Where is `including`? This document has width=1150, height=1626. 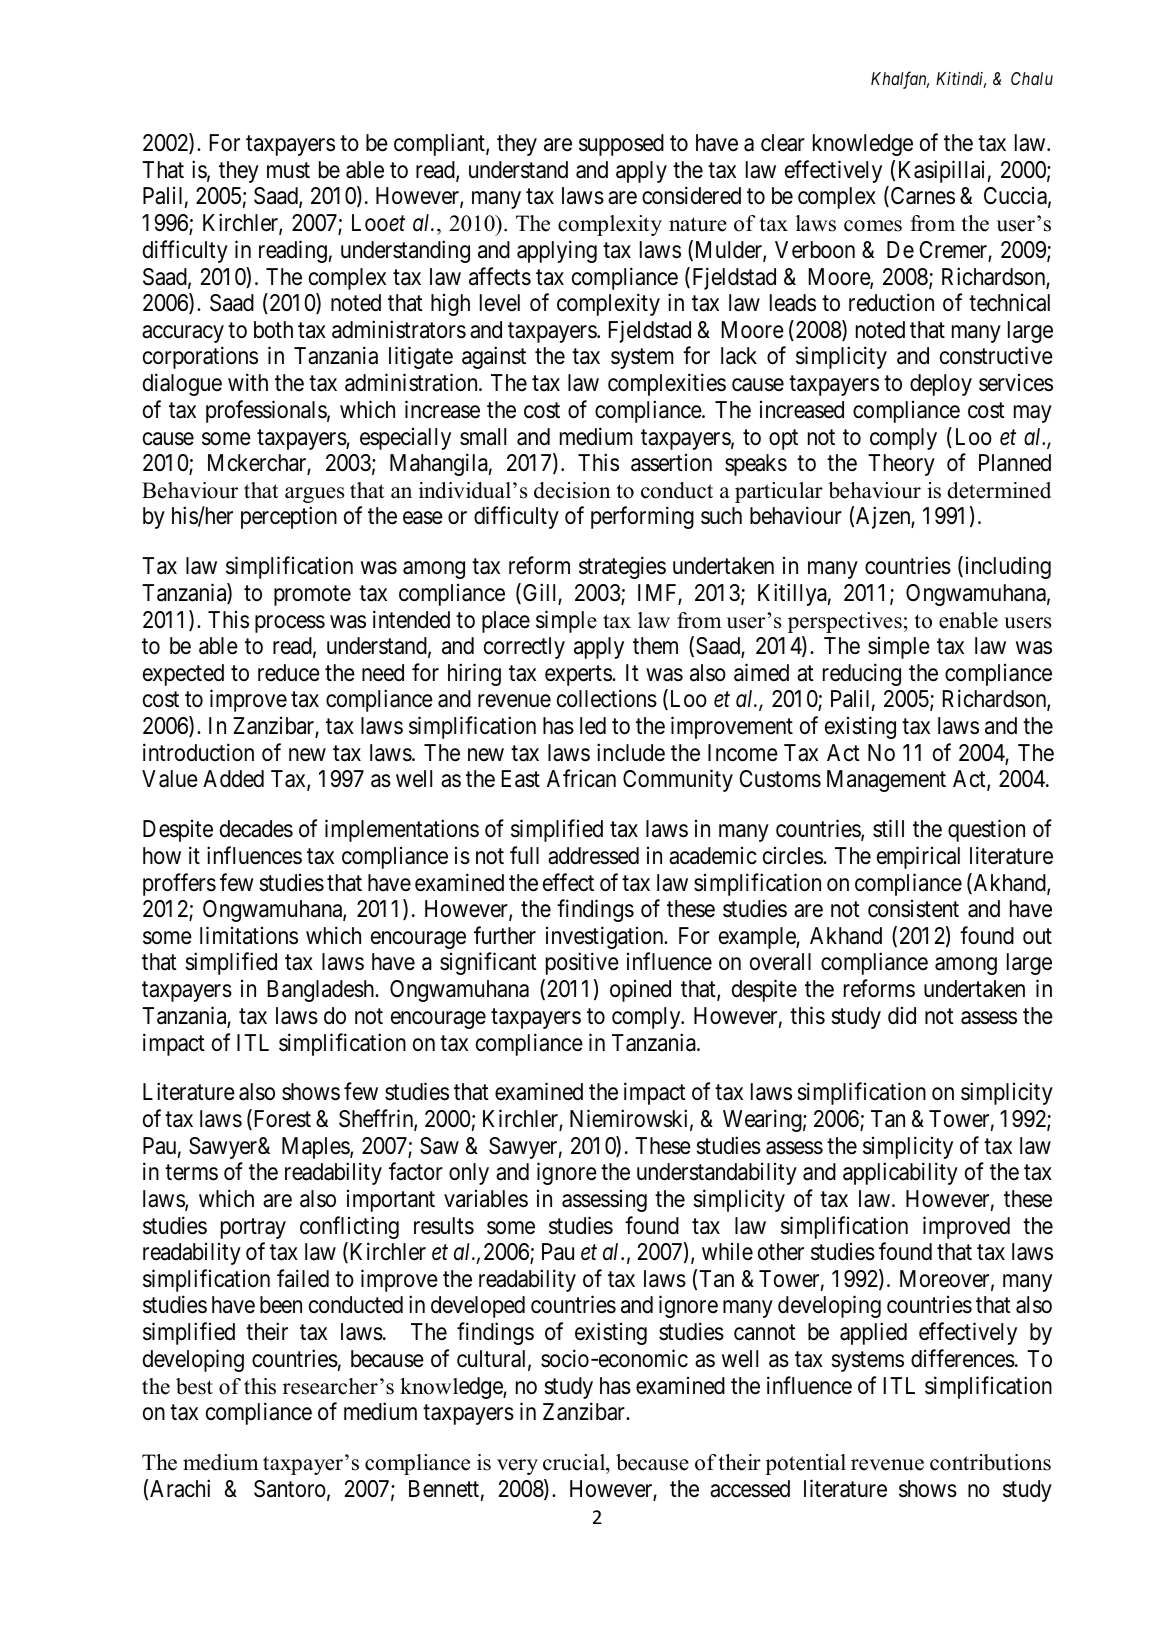 including is located at coordinates (1006, 568).
